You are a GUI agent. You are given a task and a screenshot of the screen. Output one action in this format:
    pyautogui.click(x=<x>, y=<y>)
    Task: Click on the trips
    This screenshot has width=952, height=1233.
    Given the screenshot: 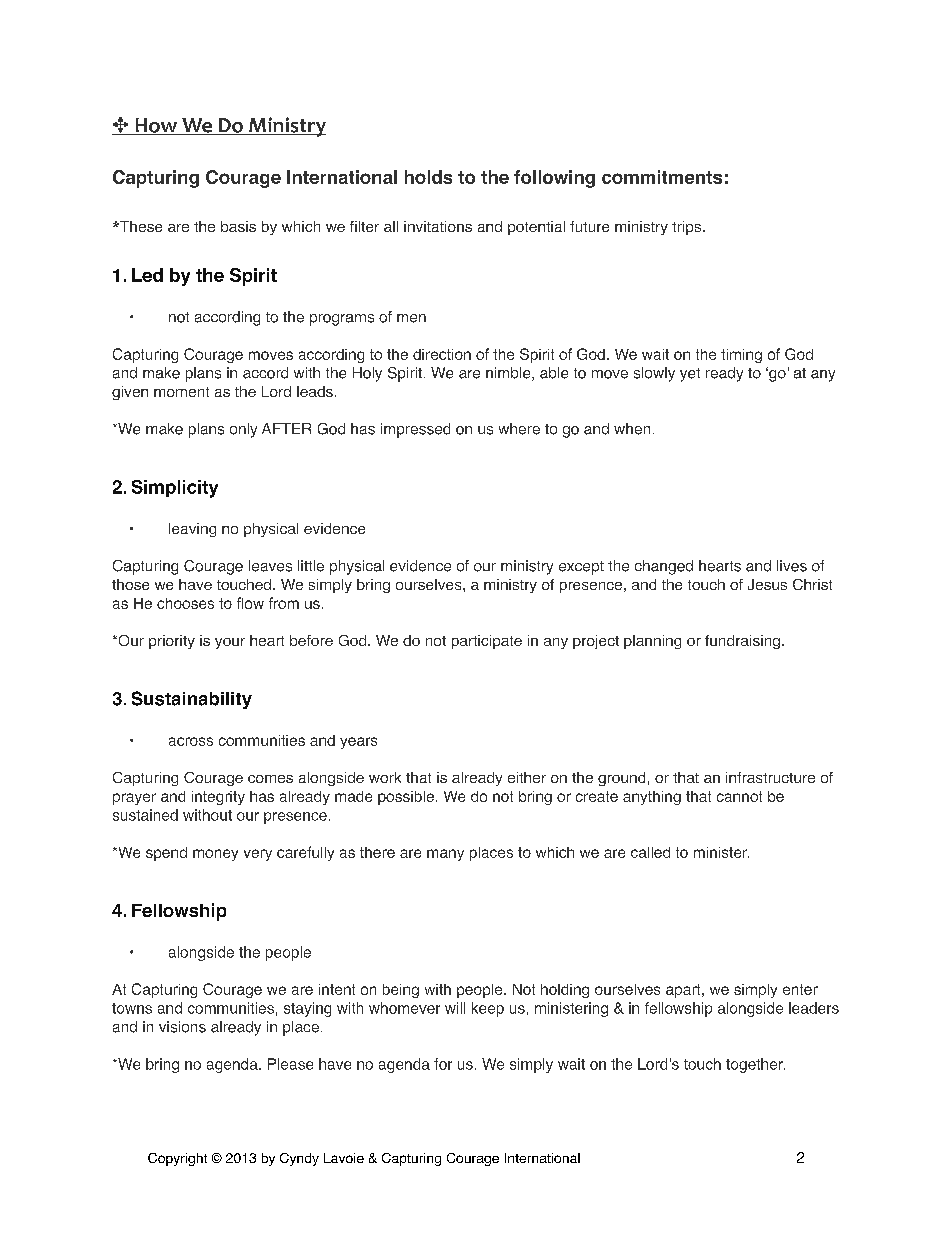 What is the action you would take?
    pyautogui.click(x=688, y=228)
